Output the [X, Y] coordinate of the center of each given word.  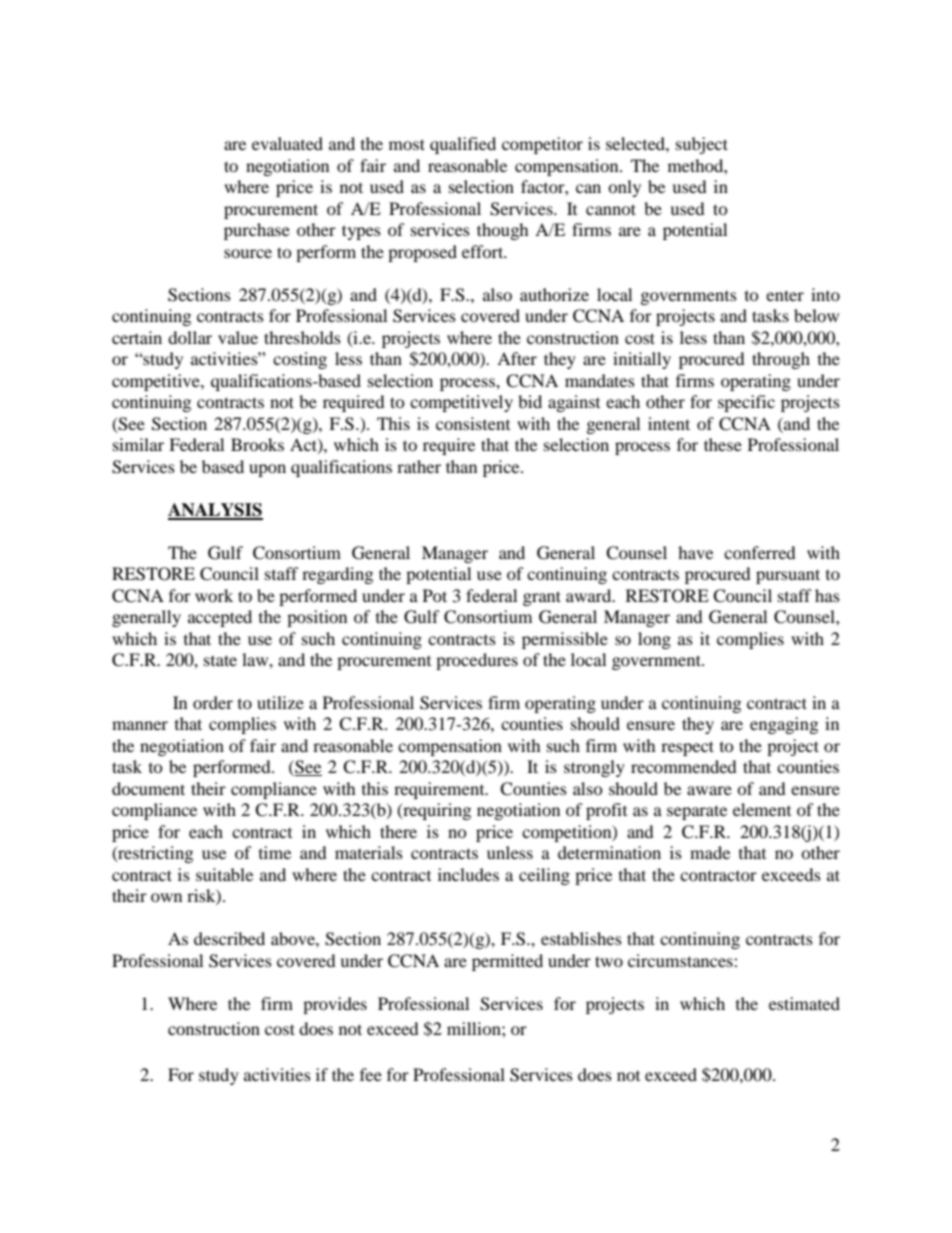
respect [687, 748]
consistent [473, 423]
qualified [463, 145]
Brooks [257, 444]
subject [702, 145]
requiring [436, 811]
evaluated [287, 143]
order [213, 702]
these [723, 444]
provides [335, 1005]
